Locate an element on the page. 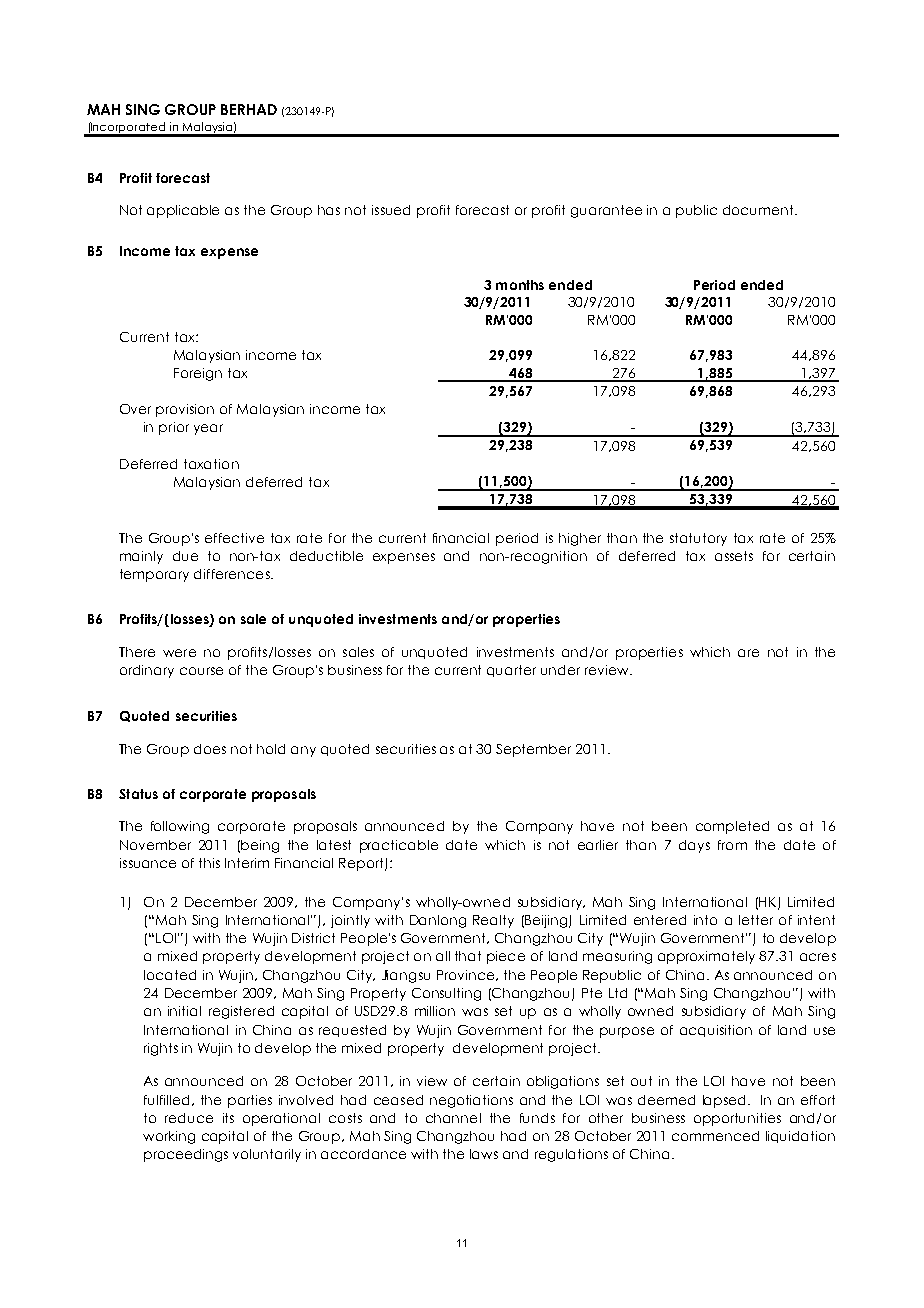 The image size is (924, 1308). Realty is located at coordinates (493, 921).
